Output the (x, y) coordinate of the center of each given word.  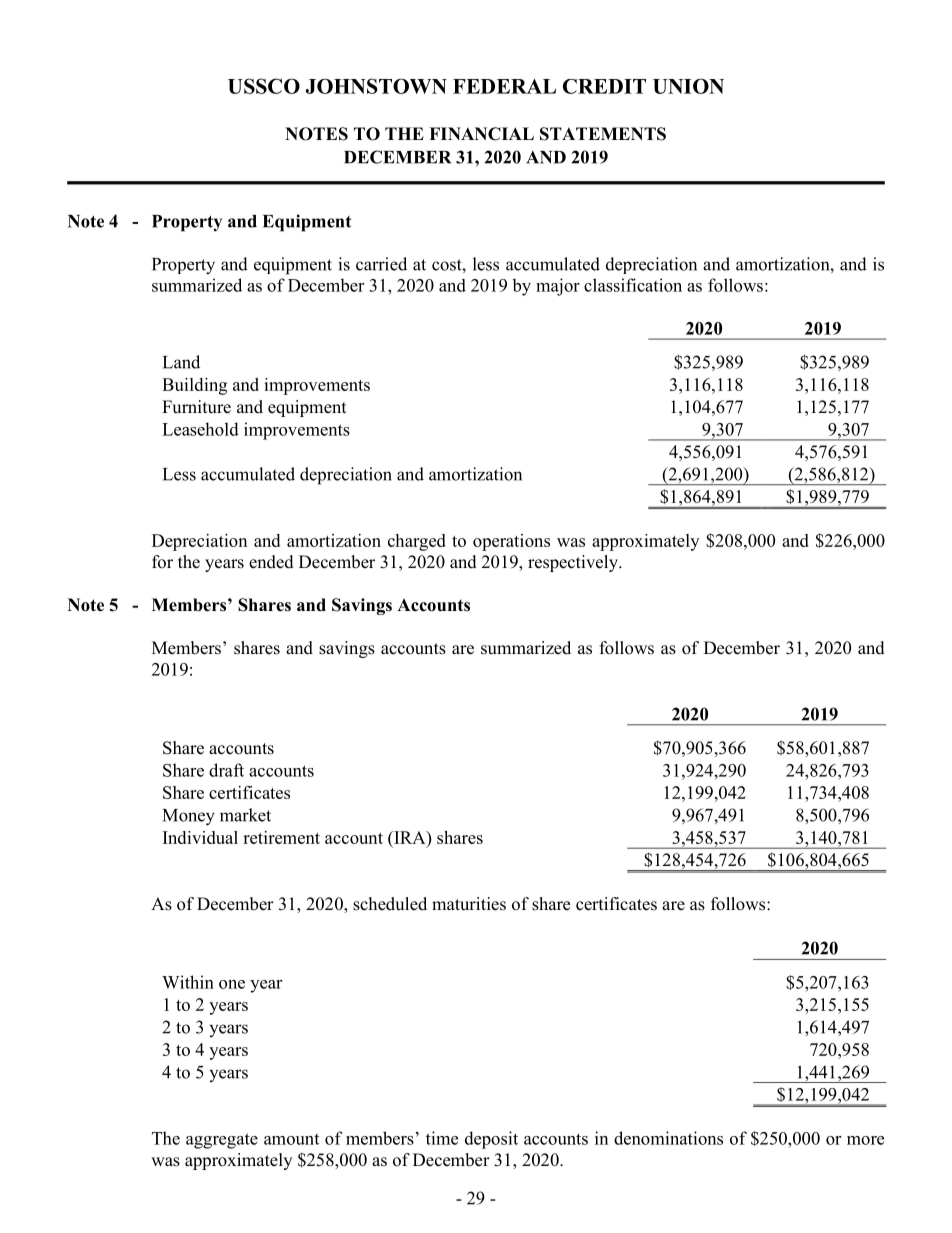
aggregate (222, 1141)
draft (226, 770)
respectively (574, 563)
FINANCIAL (481, 134)
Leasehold (200, 429)
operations (511, 542)
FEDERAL (504, 86)
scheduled (390, 904)
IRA (410, 837)
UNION (688, 86)
